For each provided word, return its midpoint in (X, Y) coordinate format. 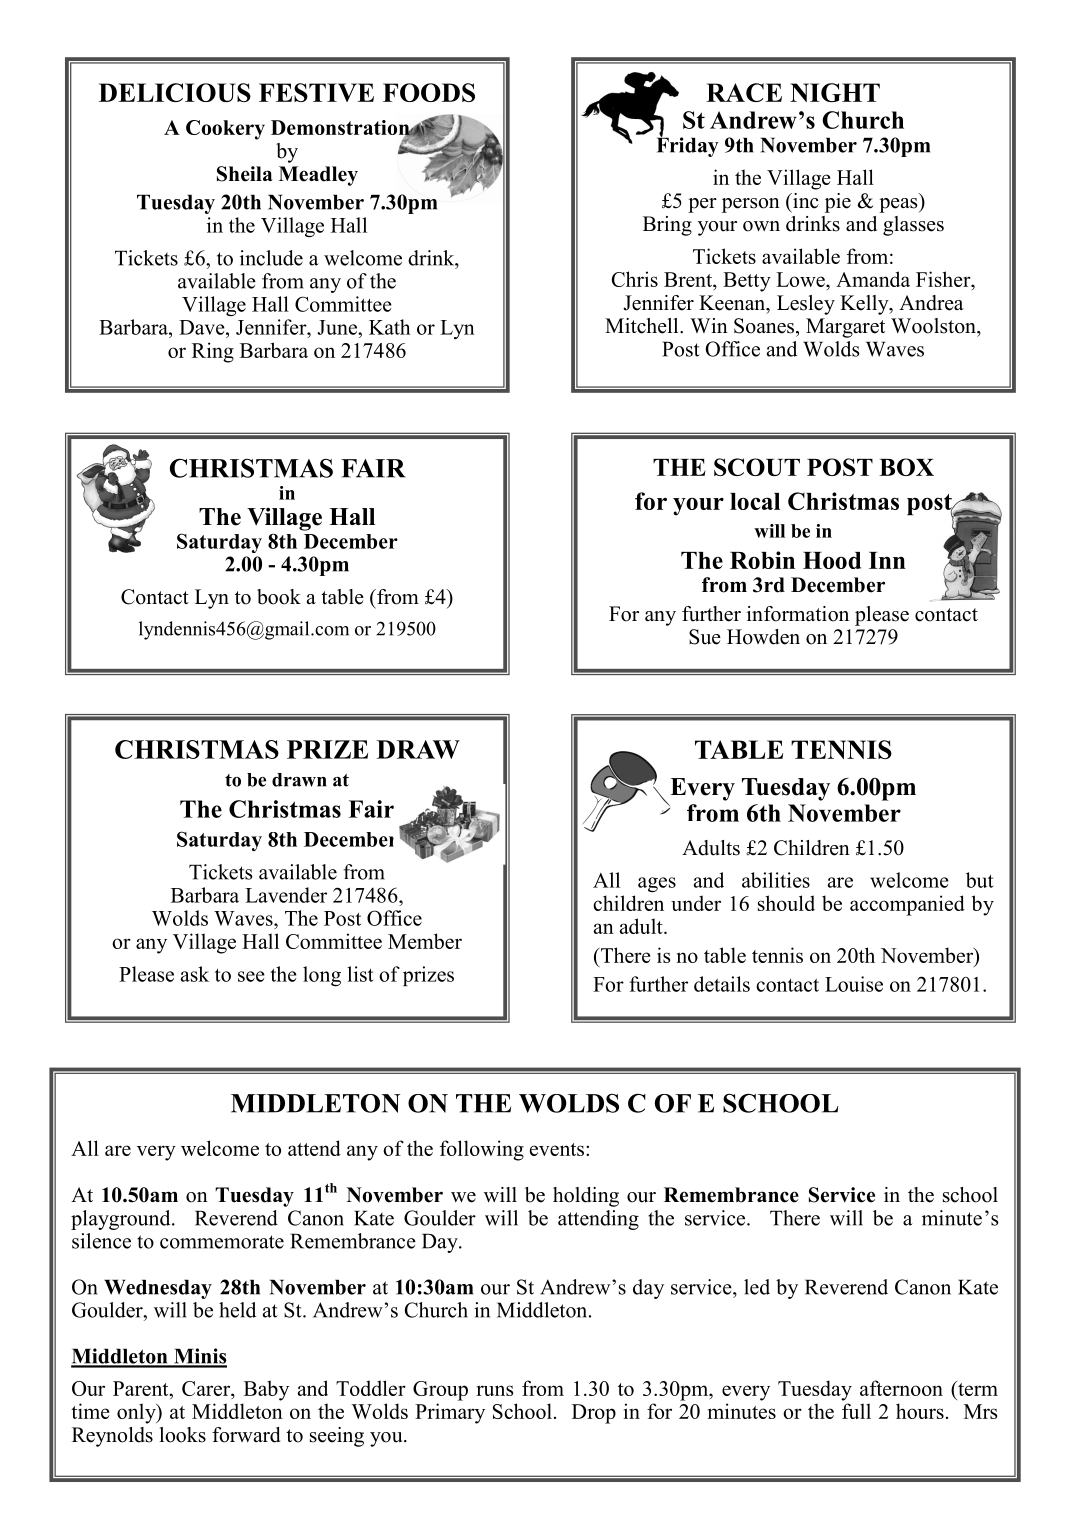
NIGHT (835, 92)
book (279, 597)
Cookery (225, 130)
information (798, 614)
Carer (207, 1388)
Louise (854, 984)
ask (195, 974)
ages (657, 884)
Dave (203, 327)
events (558, 1149)
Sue (705, 637)
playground (122, 1220)
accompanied (907, 905)
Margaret (845, 328)
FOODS (429, 92)
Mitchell (643, 326)
